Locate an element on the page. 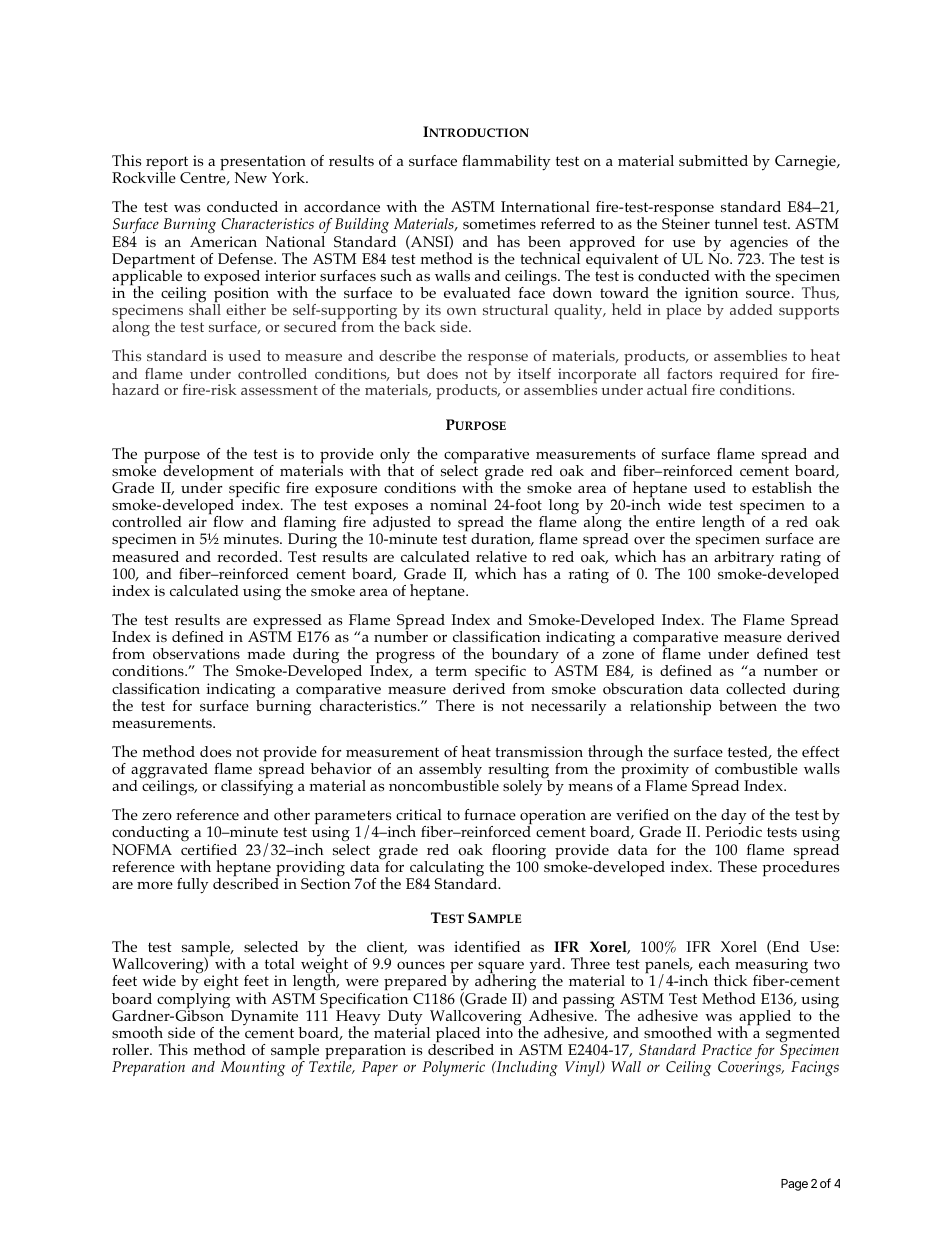 The image size is (952, 1233). submitted is located at coordinates (713, 160).
